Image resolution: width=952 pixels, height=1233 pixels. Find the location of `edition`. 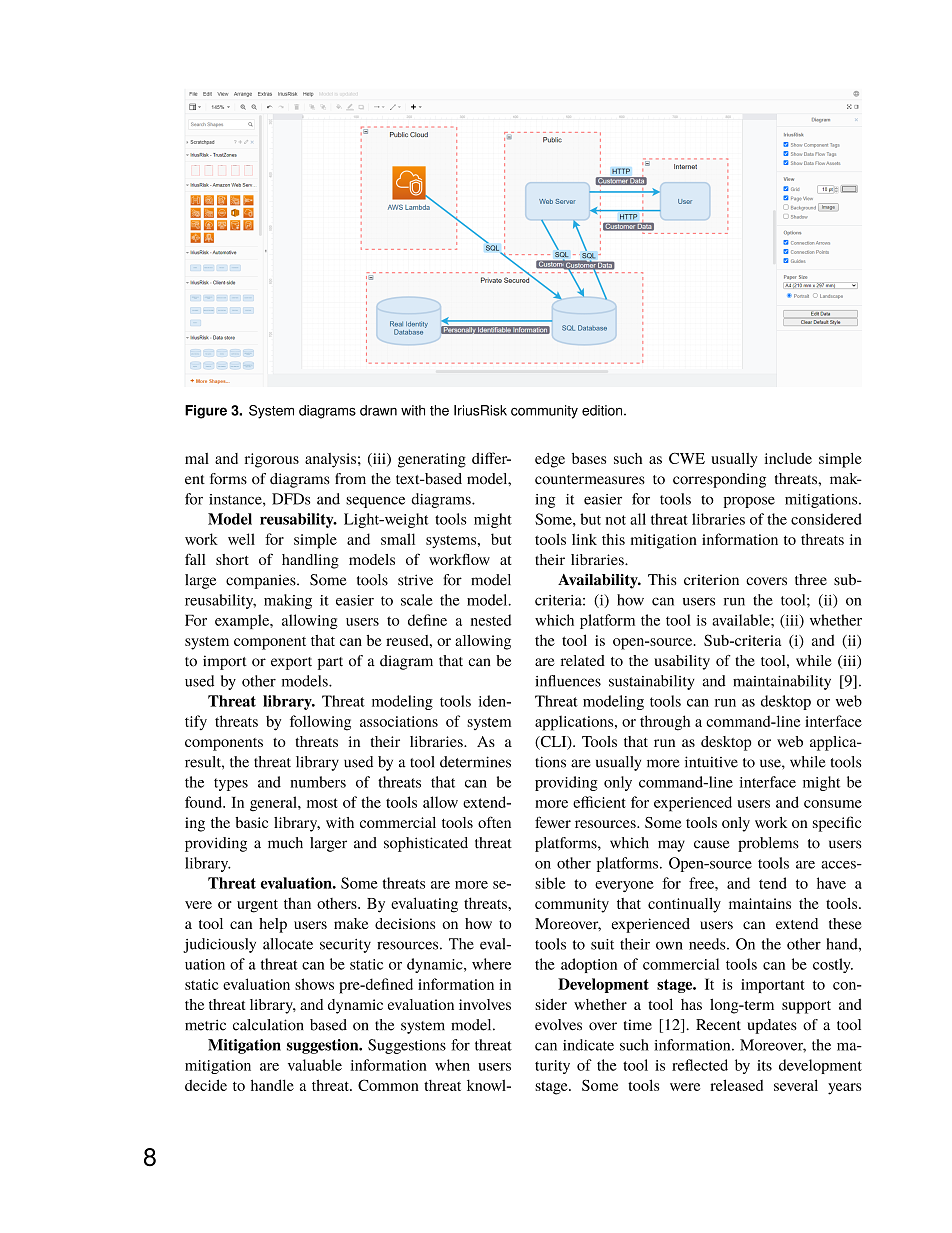

edition is located at coordinates (603, 410).
